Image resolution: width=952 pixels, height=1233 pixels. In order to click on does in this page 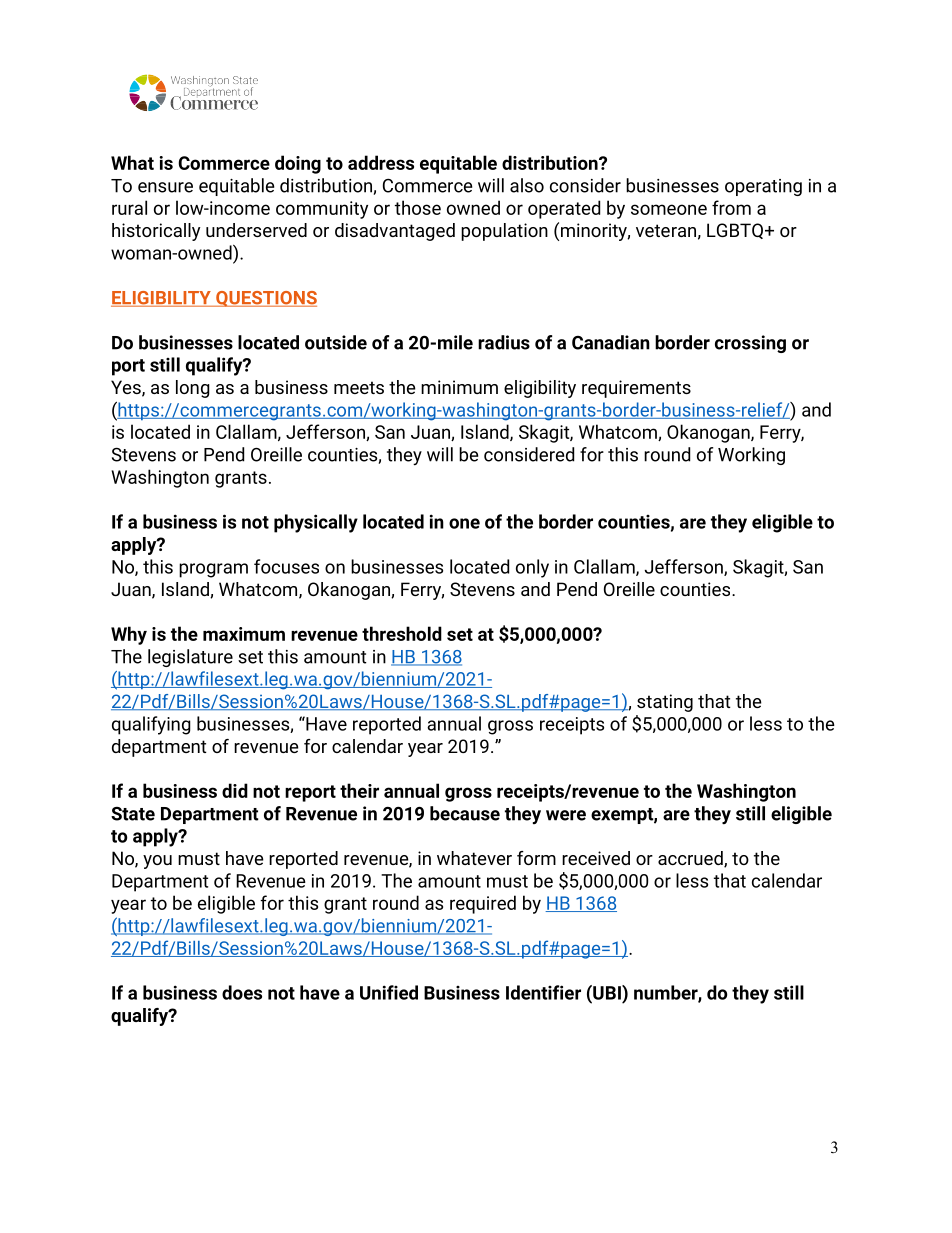, I will do `click(242, 992)`.
